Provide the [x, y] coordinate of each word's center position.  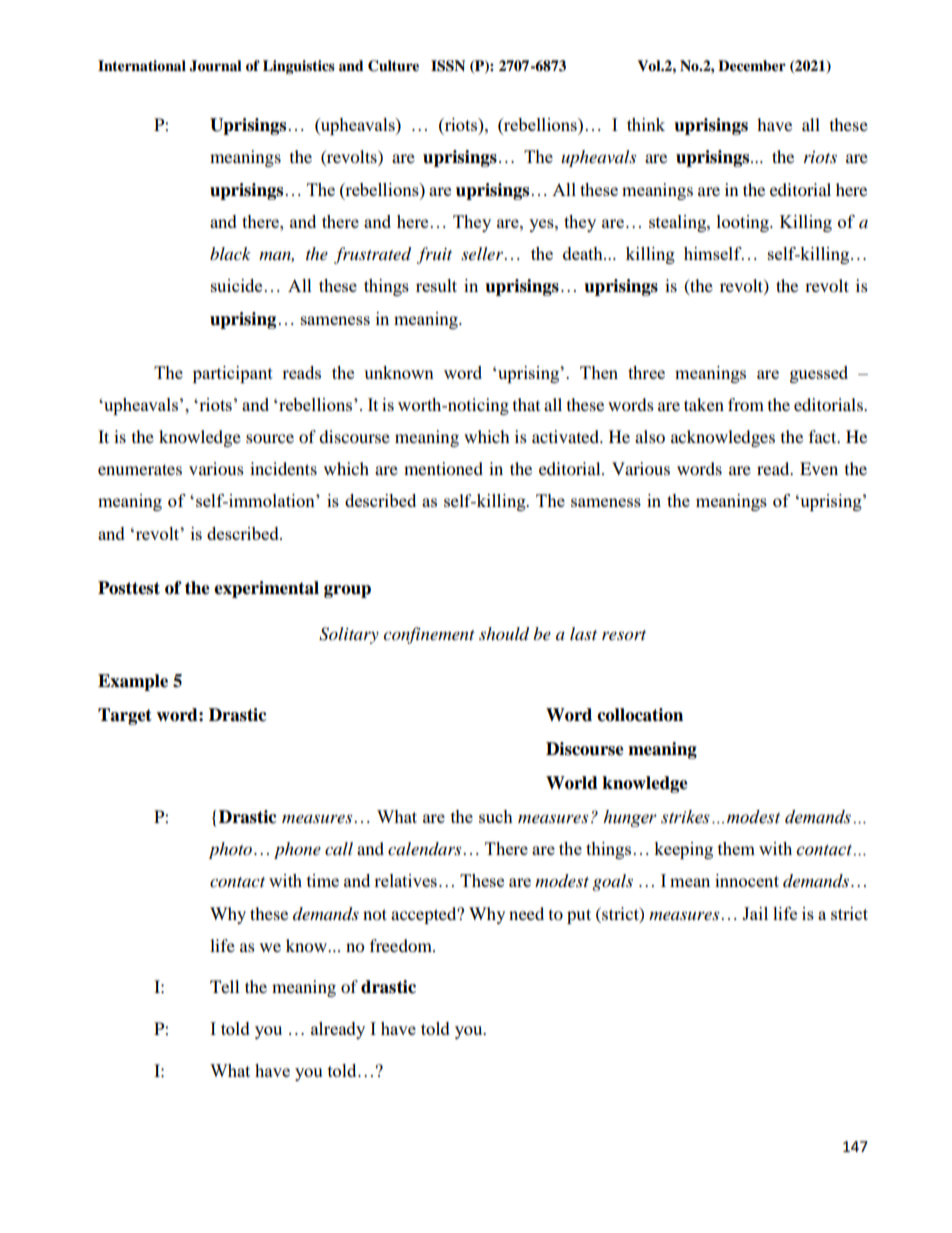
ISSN [448, 66]
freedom [402, 945]
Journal [215, 66]
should [504, 634]
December [752, 66]
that [526, 404]
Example [133, 682]
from [746, 404]
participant [233, 374]
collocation [640, 715]
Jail [755, 913]
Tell [224, 986]
